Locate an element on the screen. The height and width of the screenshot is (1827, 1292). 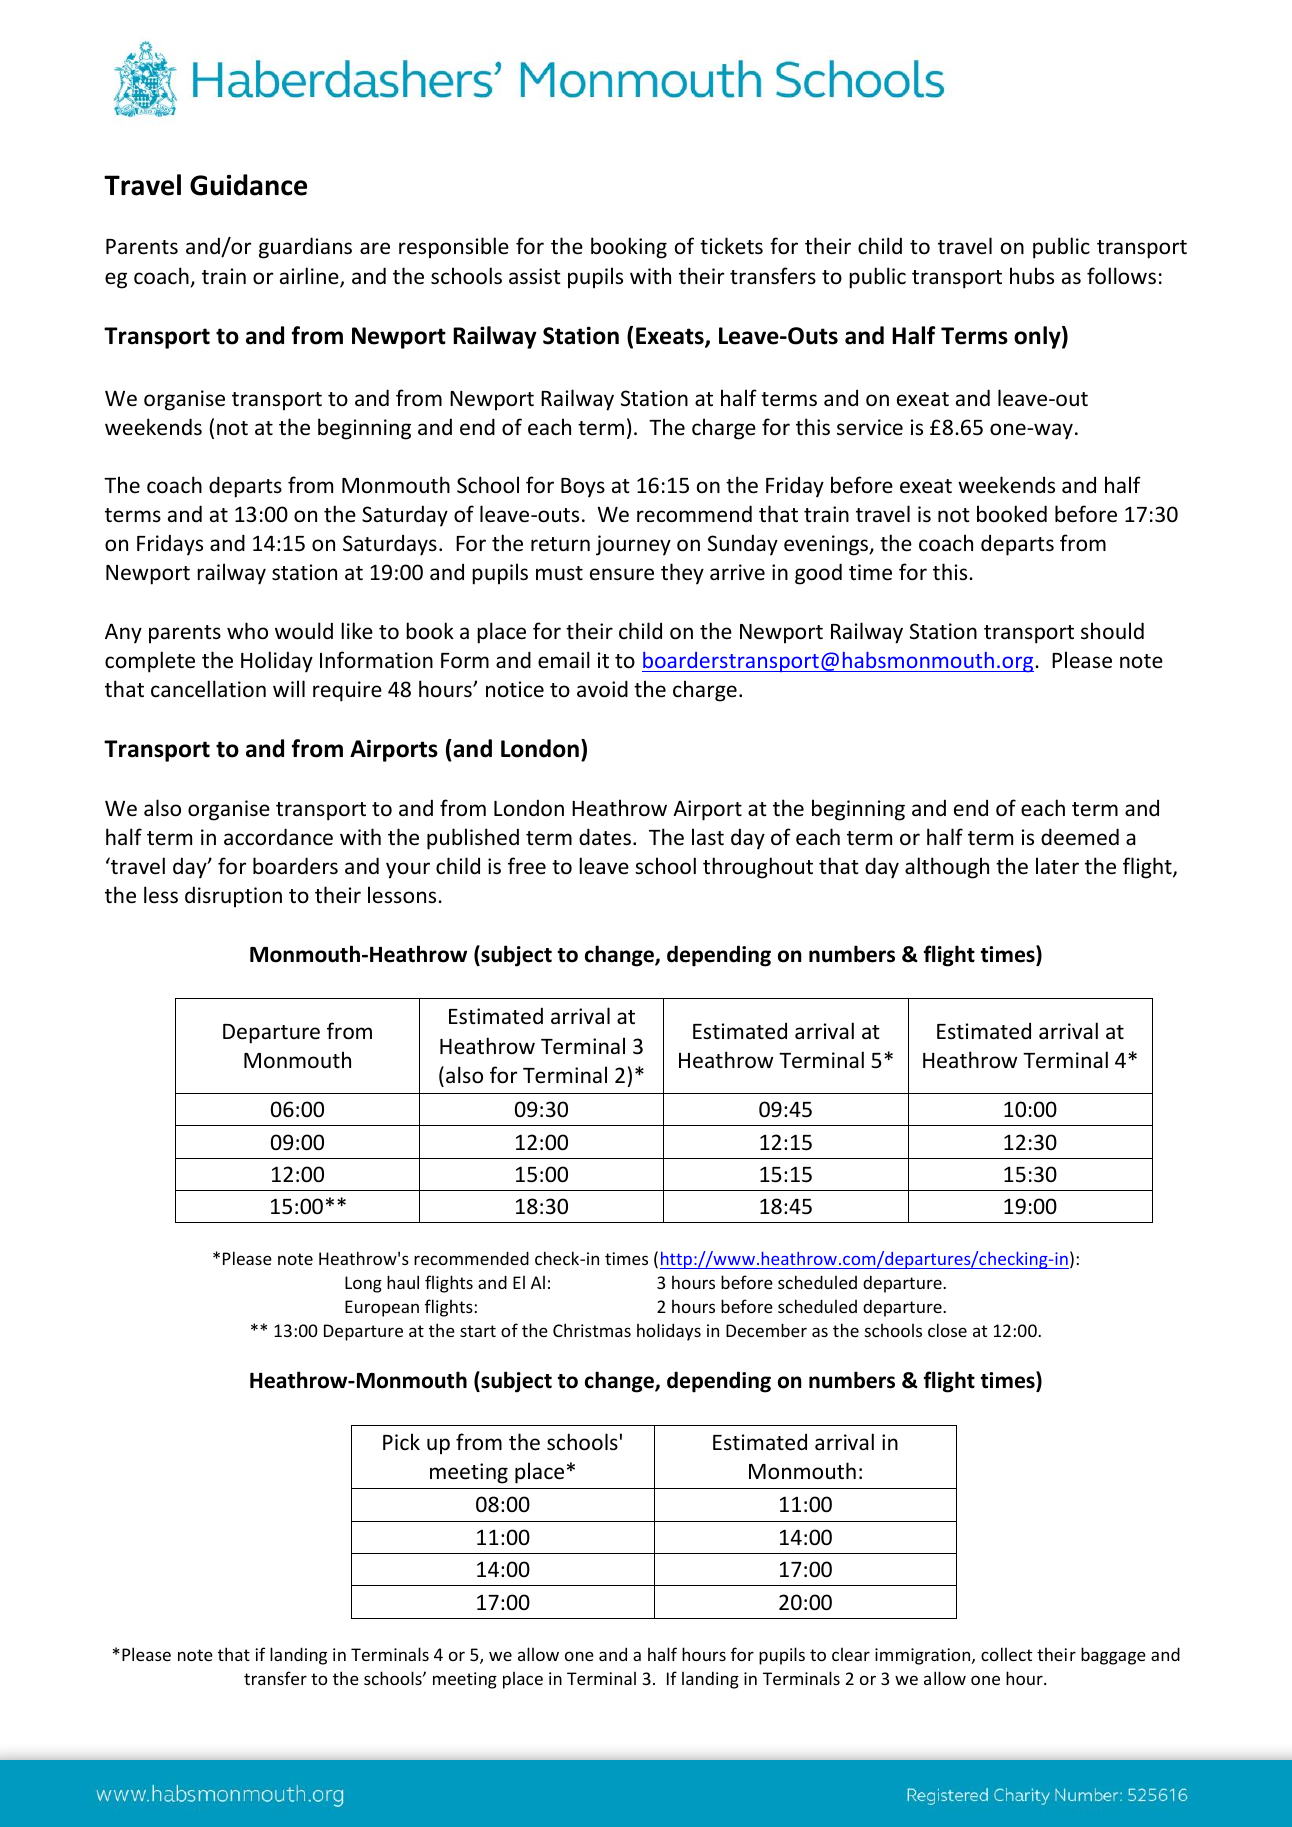
avoid is located at coordinates (602, 689).
